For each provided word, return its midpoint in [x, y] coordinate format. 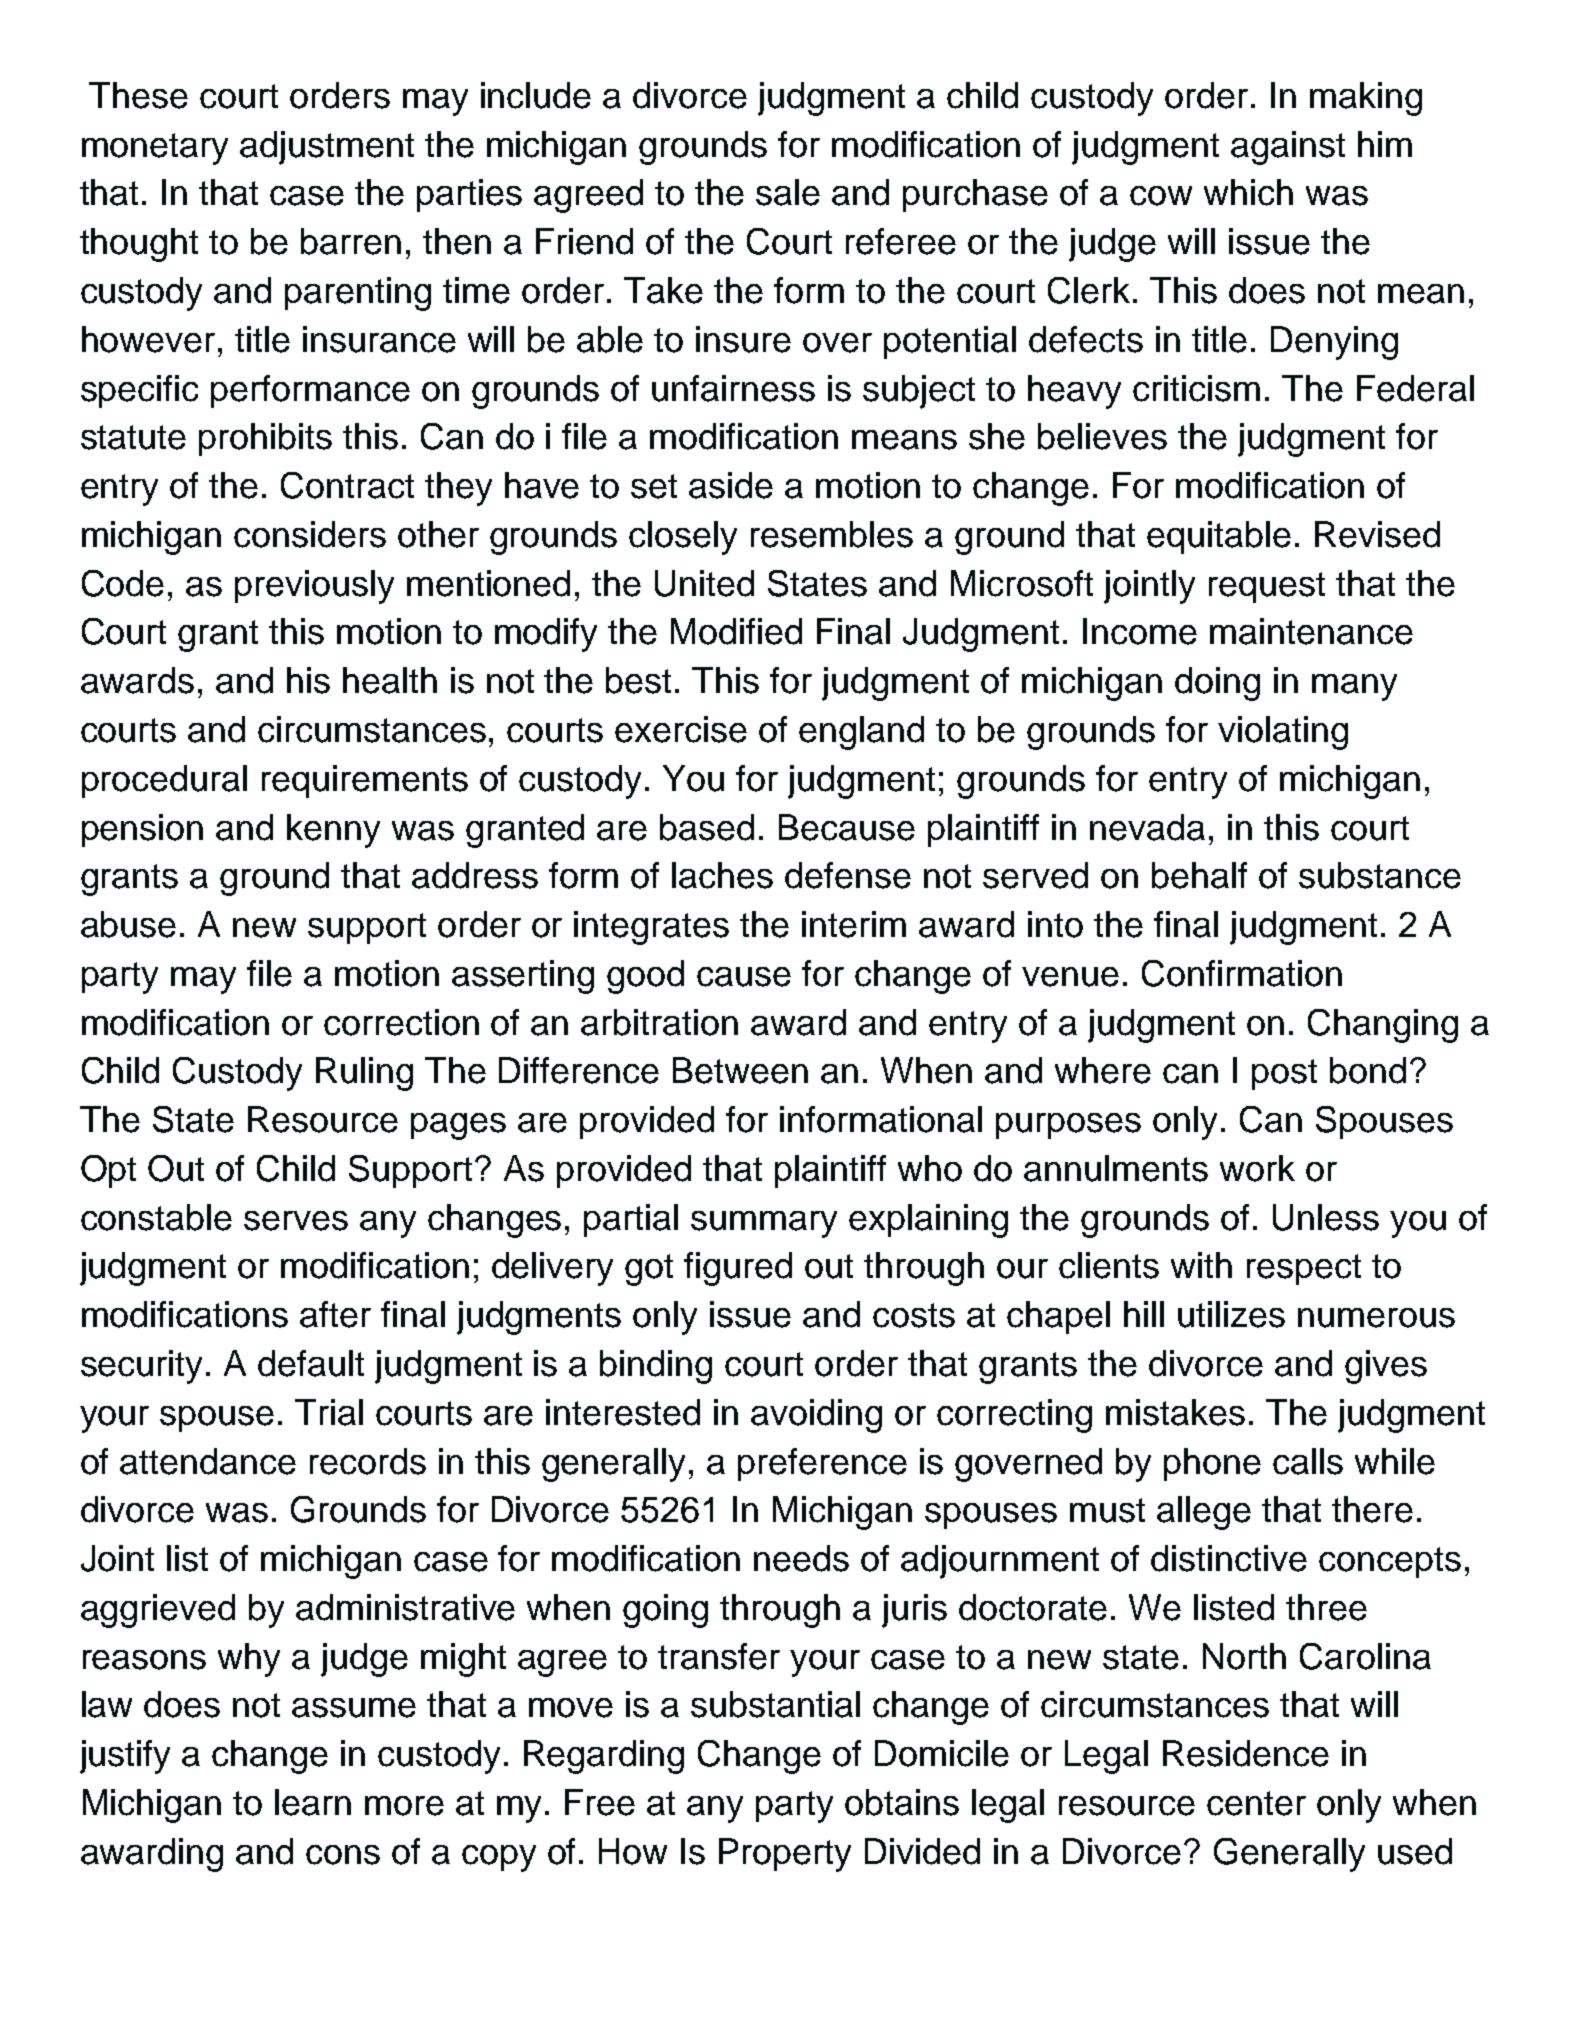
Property [785, 1855]
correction [401, 1022]
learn [313, 1802]
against [1288, 148]
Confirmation [1242, 973]
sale [788, 192]
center [1256, 1803]
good [645, 977]
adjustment [327, 148]
